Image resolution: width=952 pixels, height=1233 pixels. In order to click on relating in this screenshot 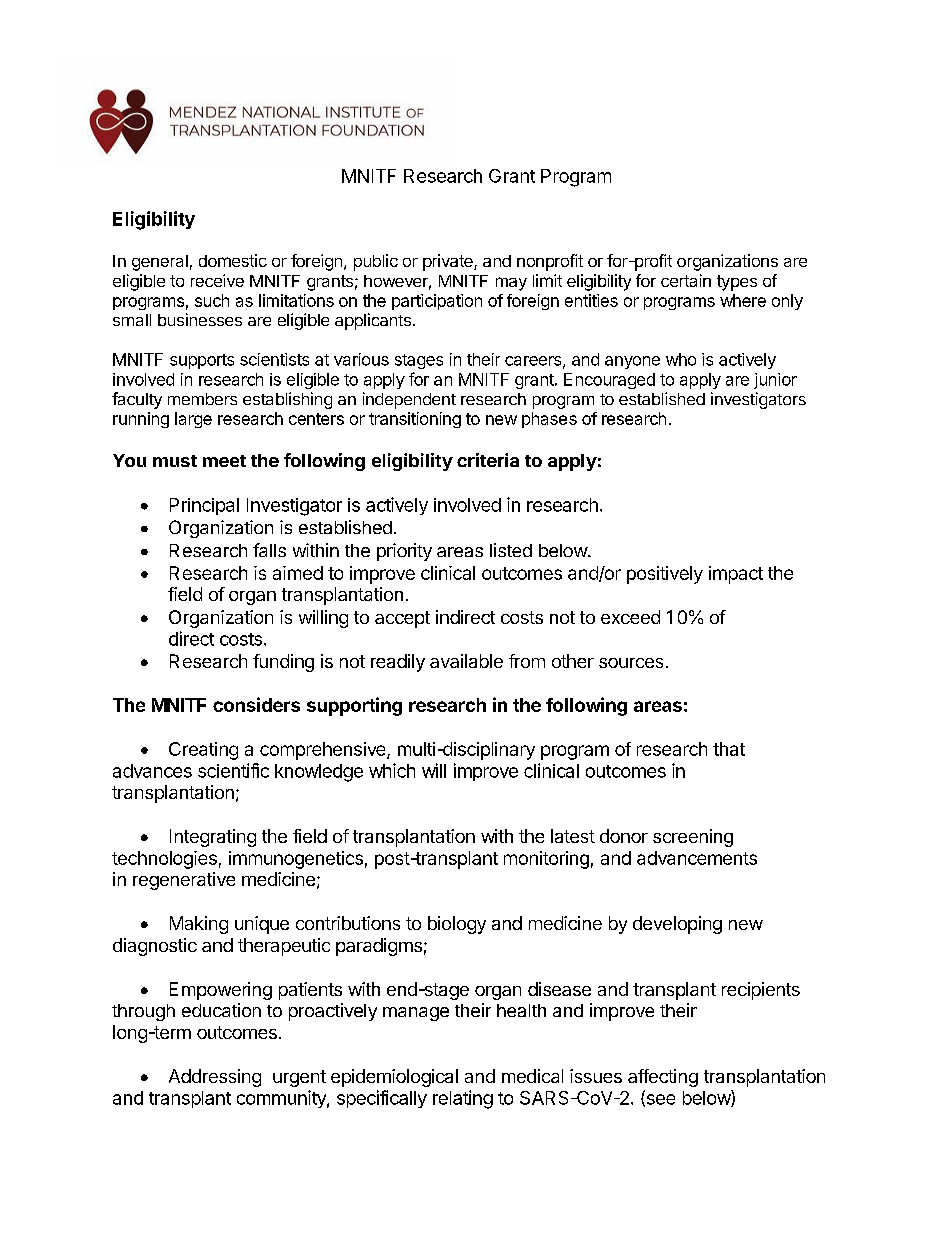, I will do `click(463, 1099)`.
